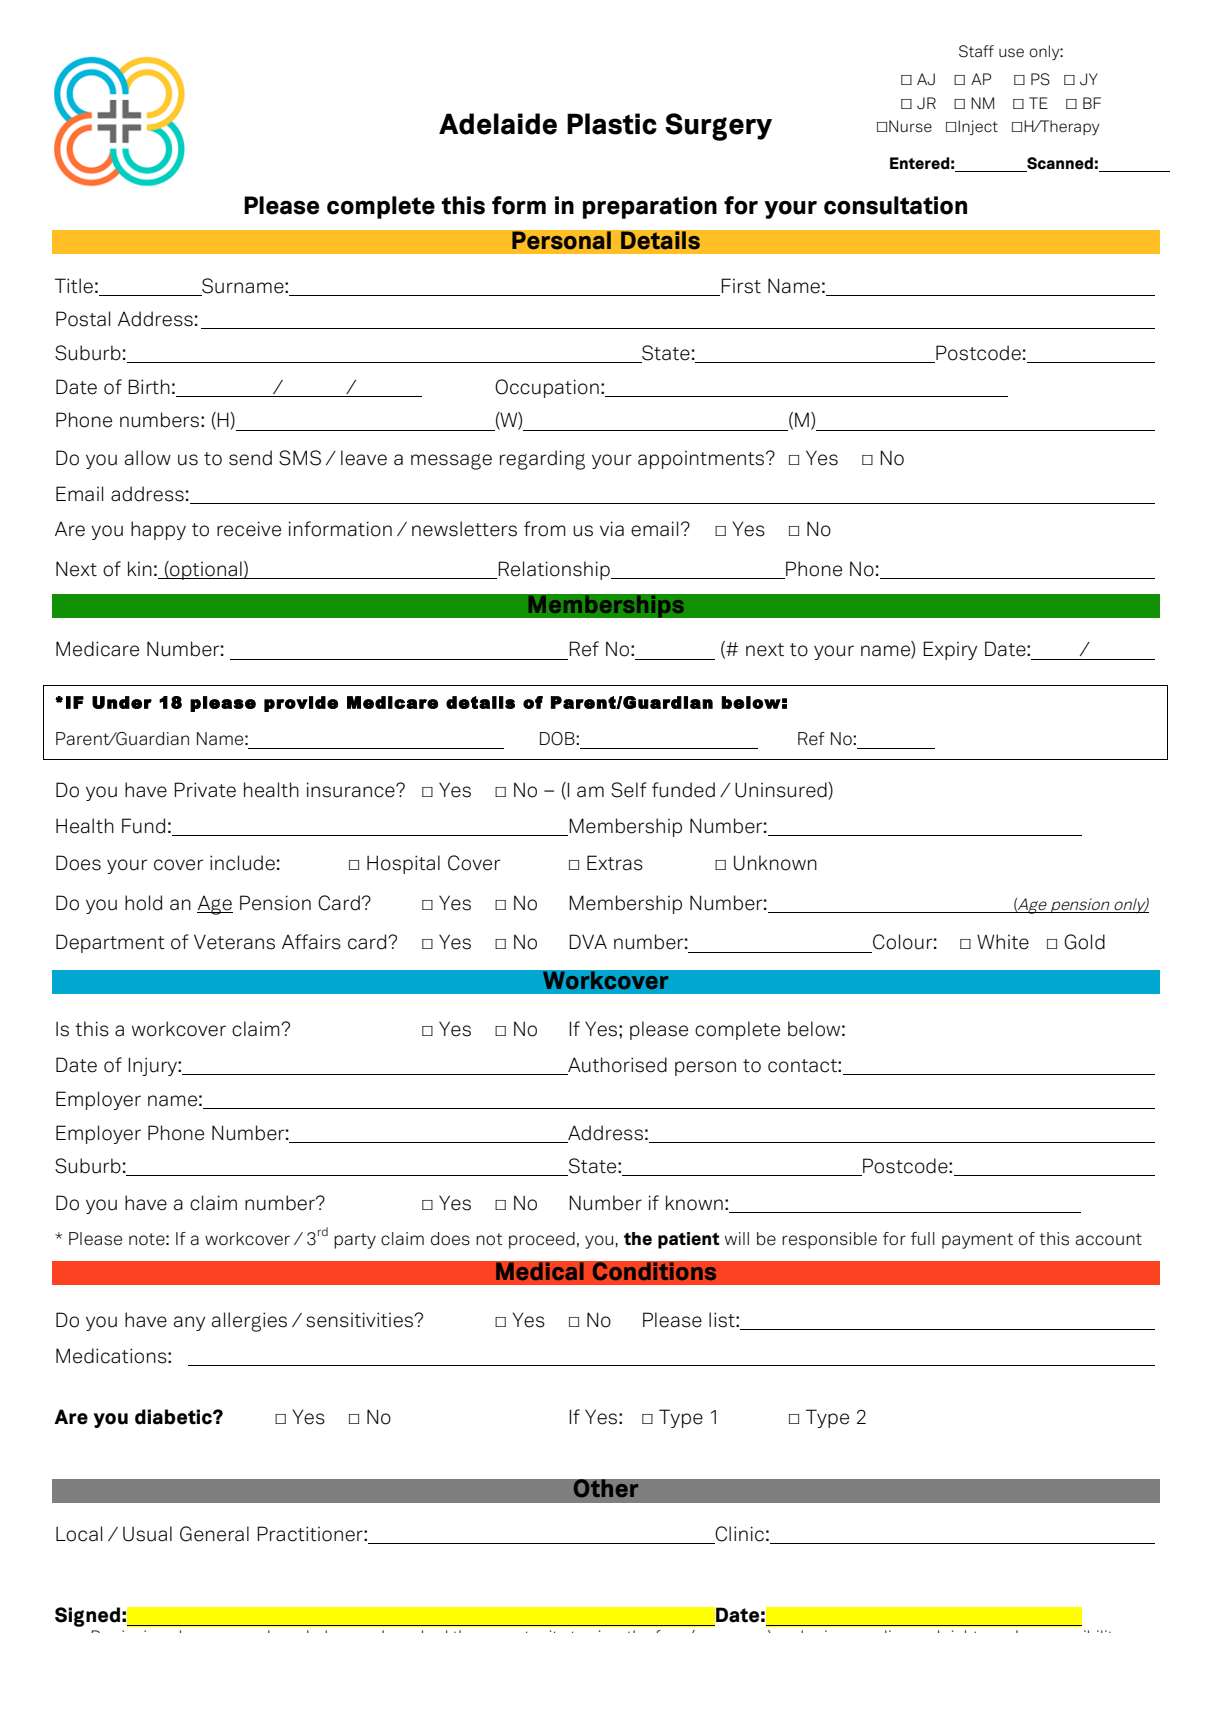 The width and height of the screenshot is (1212, 1716). Describe the element at coordinates (612, 124) in the screenshot. I see `Plastic` at that location.
